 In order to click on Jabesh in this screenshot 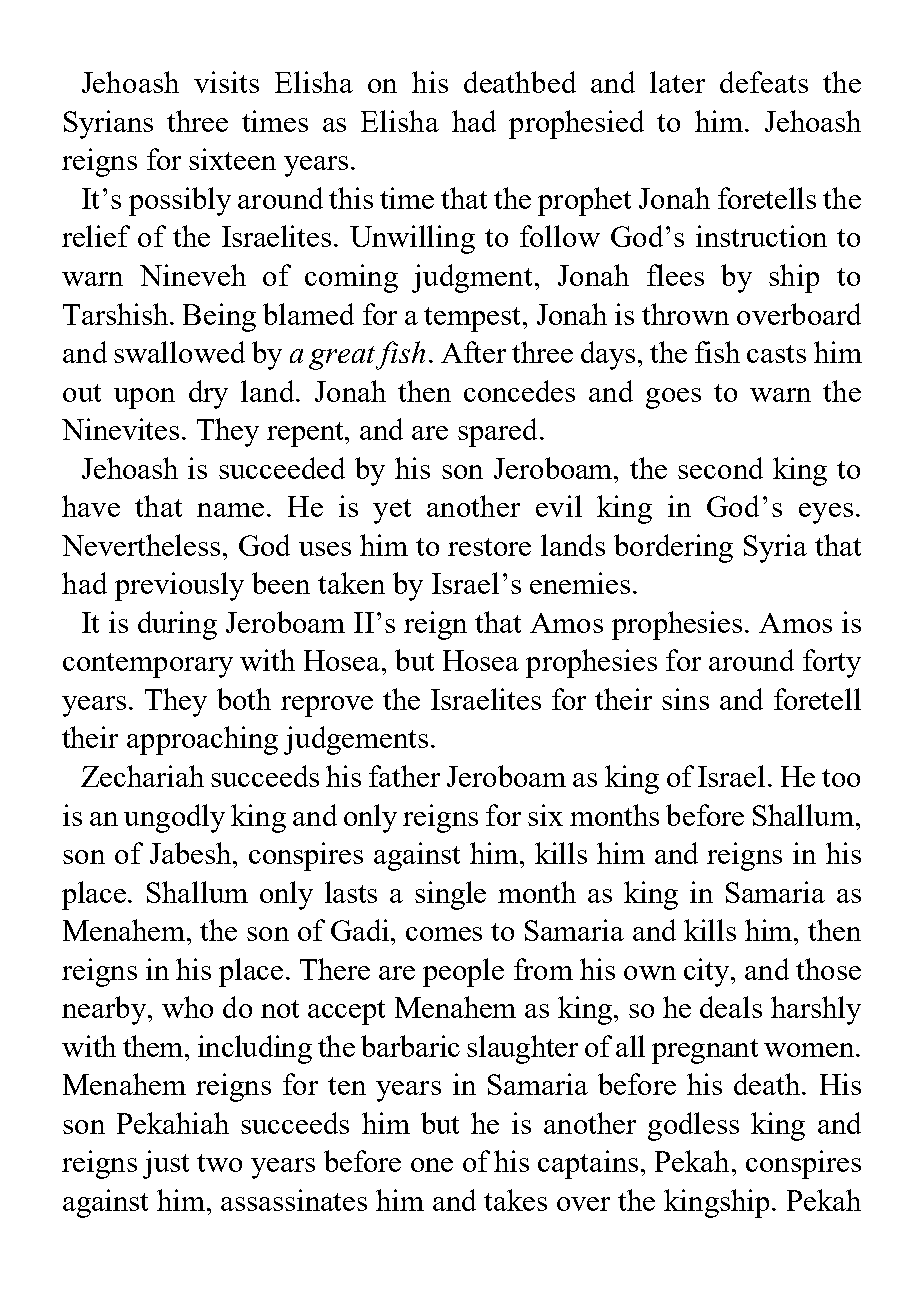, I will do `click(192, 853)`.
